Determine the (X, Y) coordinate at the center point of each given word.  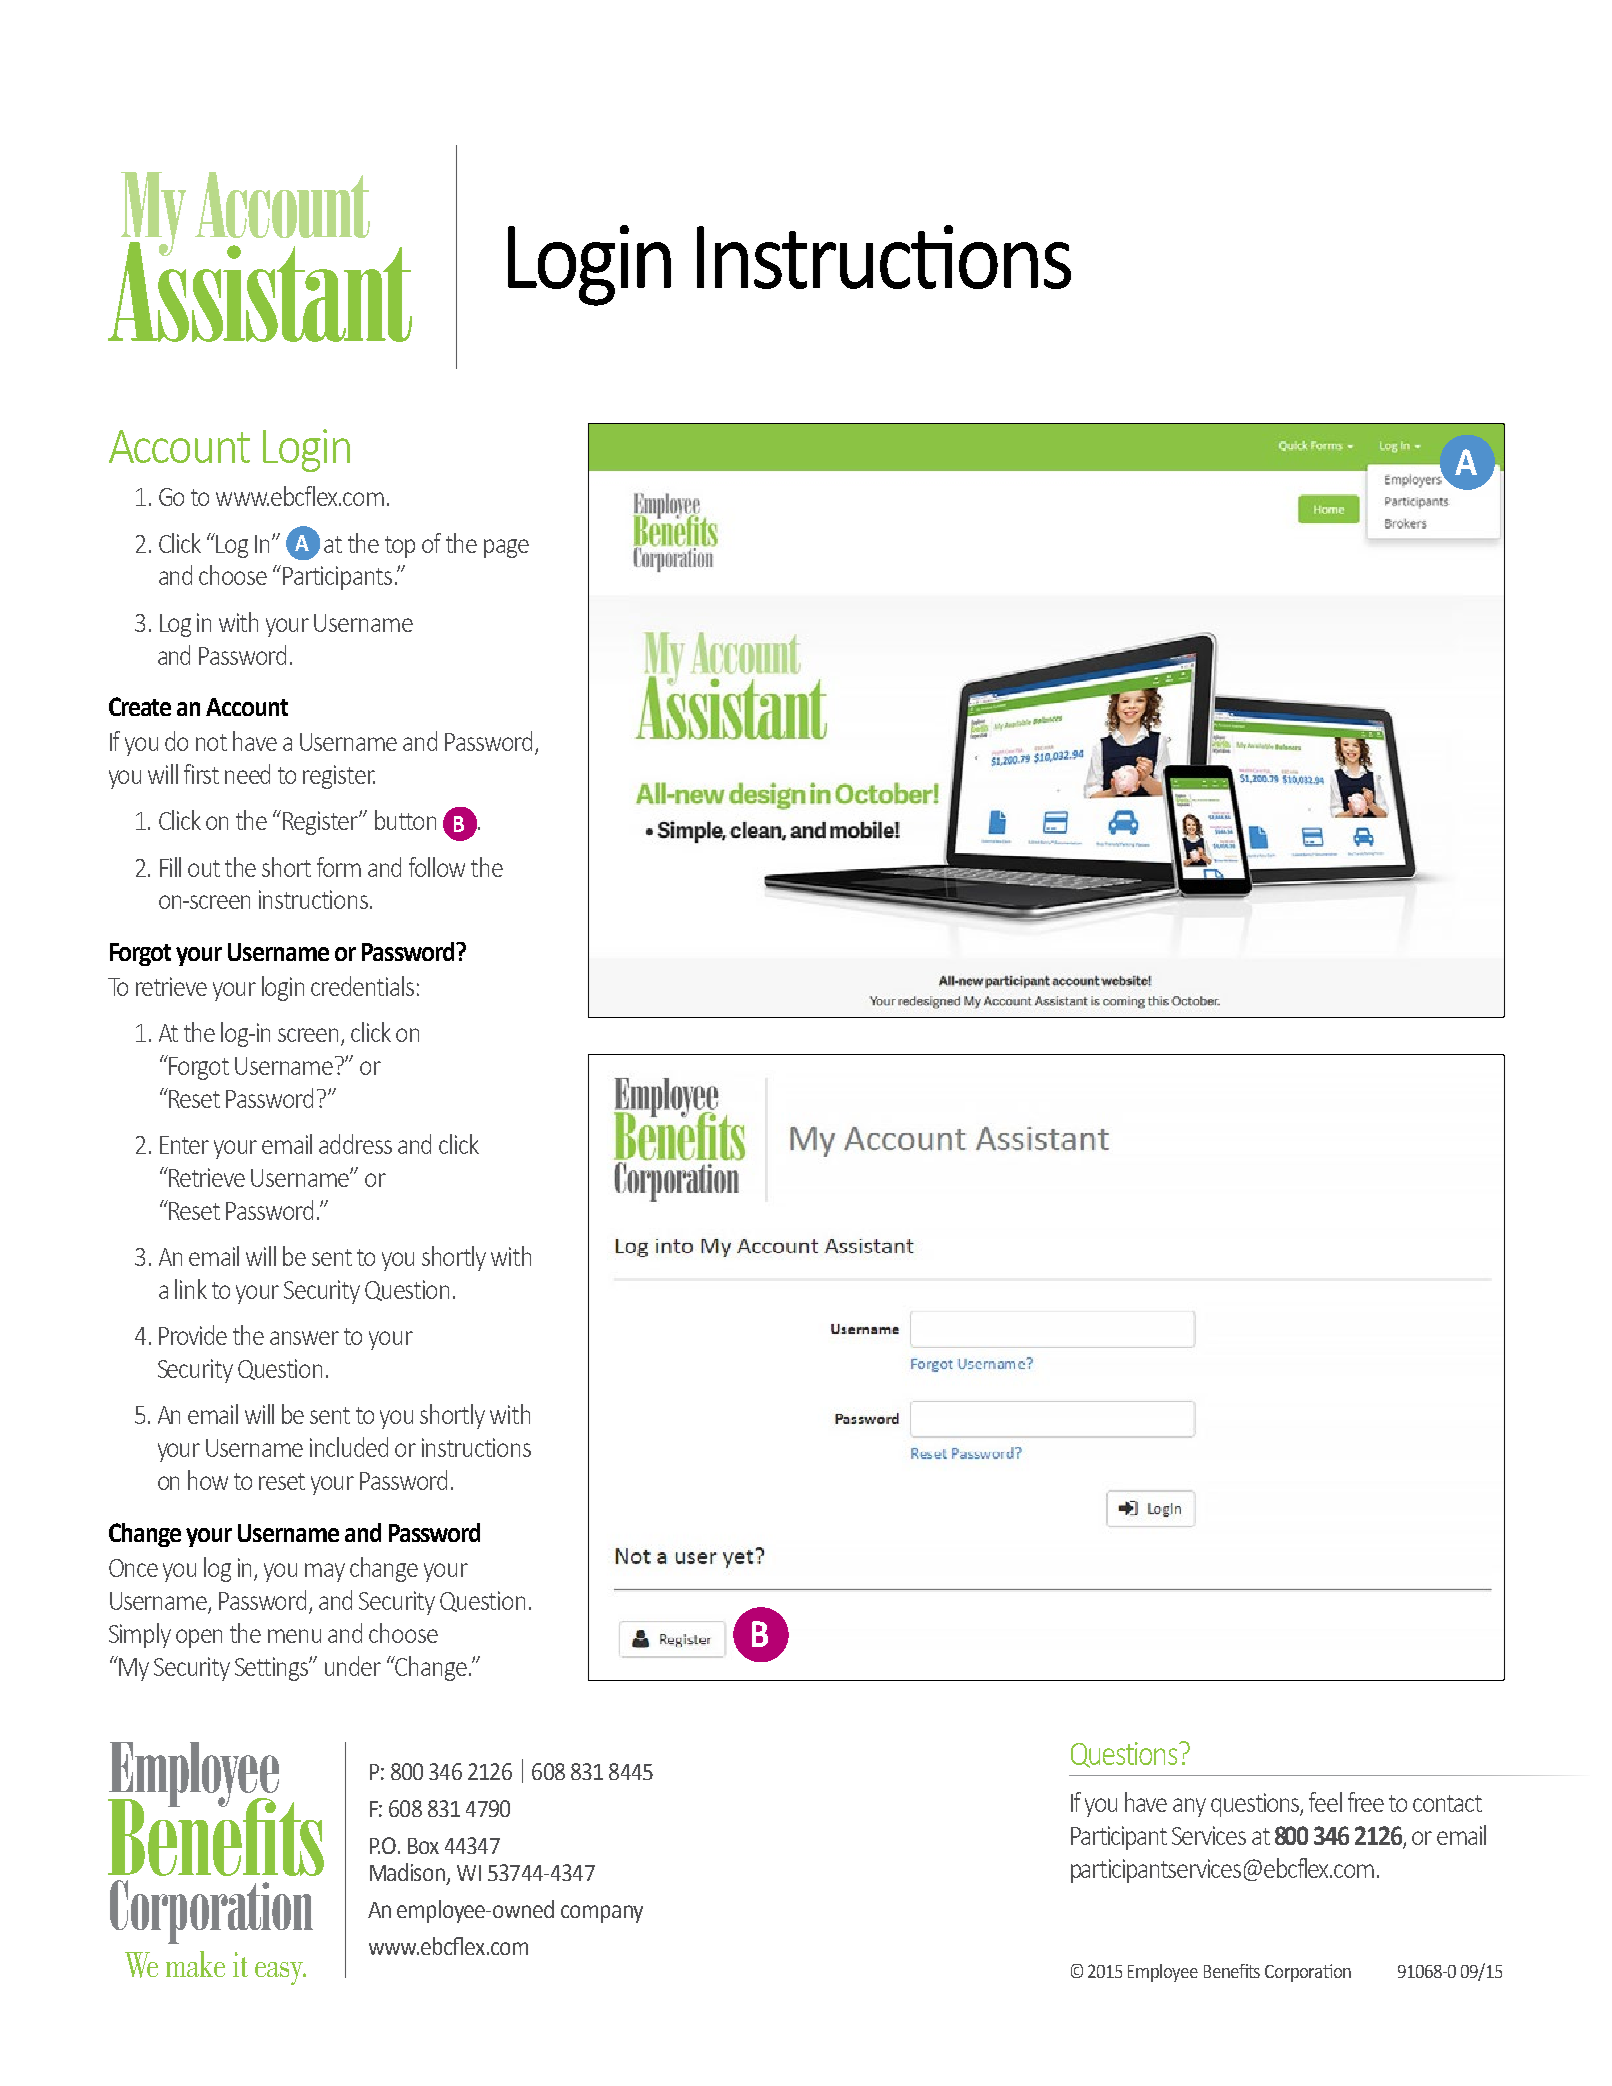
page (506, 548)
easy (280, 1973)
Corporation (1308, 1973)
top (400, 547)
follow (437, 867)
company (602, 1914)
